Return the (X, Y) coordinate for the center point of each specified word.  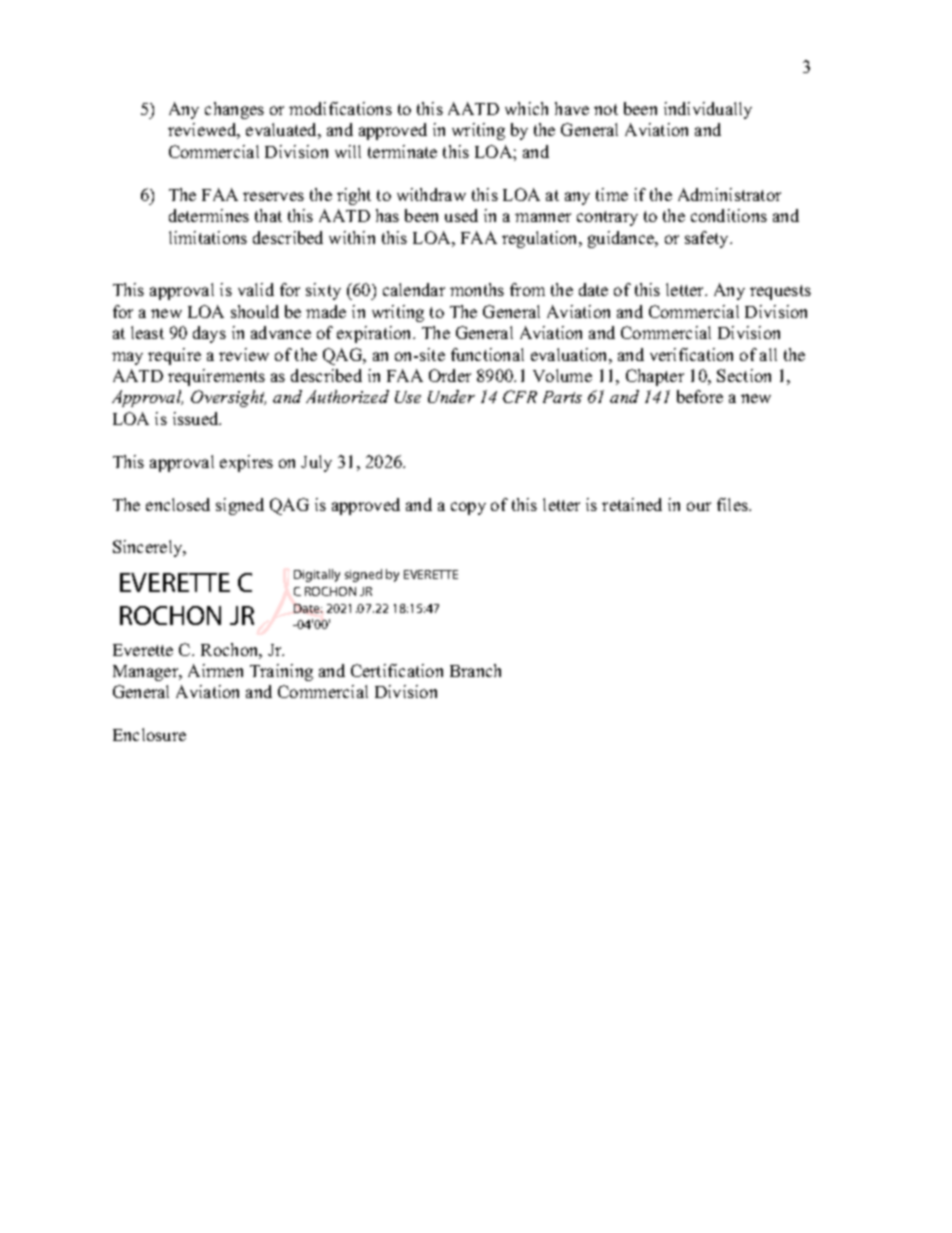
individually (708, 110)
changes (234, 110)
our (699, 506)
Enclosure (149, 734)
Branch (475, 670)
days (209, 334)
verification (691, 354)
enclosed (178, 504)
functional (487, 354)
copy (468, 508)
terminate (402, 151)
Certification (397, 670)
